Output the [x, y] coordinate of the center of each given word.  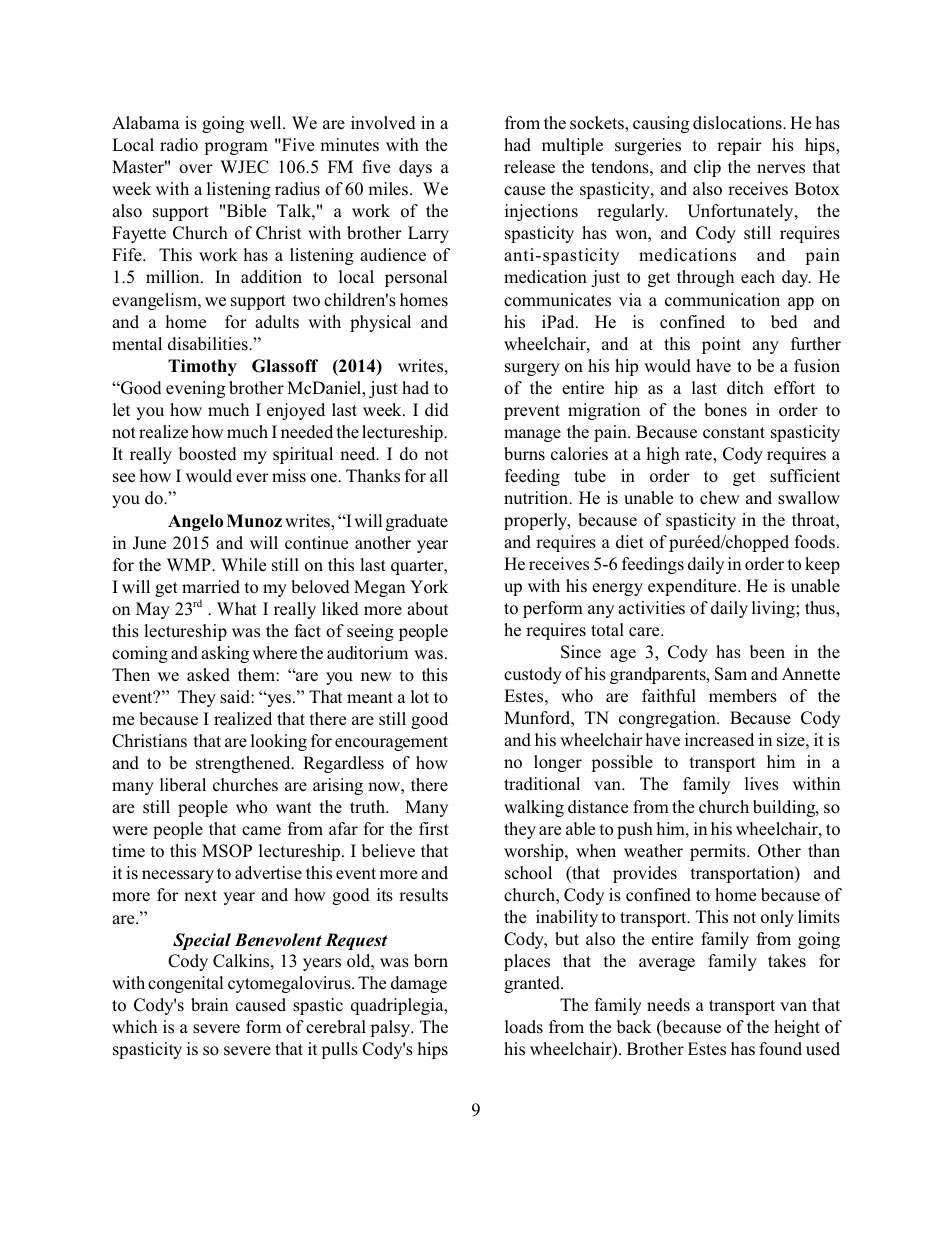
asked [208, 675]
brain [209, 1005]
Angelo [195, 522]
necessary [178, 876]
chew [720, 497]
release [529, 167]
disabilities [209, 344]
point [721, 345]
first [434, 829]
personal [416, 278]
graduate [417, 522]
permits [719, 852]
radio [179, 145]
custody [533, 675]
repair [739, 146]
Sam [731, 674]
